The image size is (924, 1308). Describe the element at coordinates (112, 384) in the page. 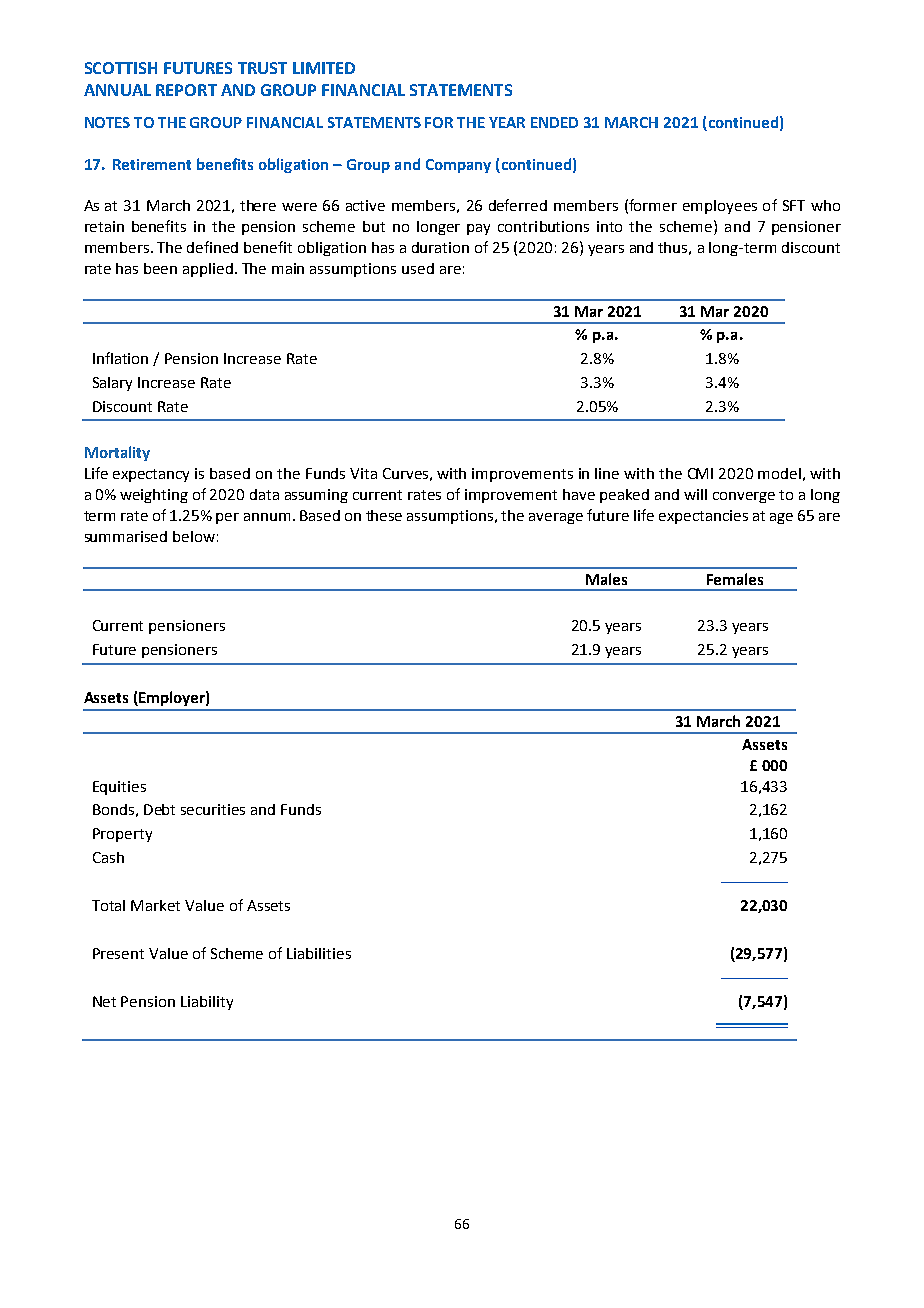

I see `Salary` at that location.
